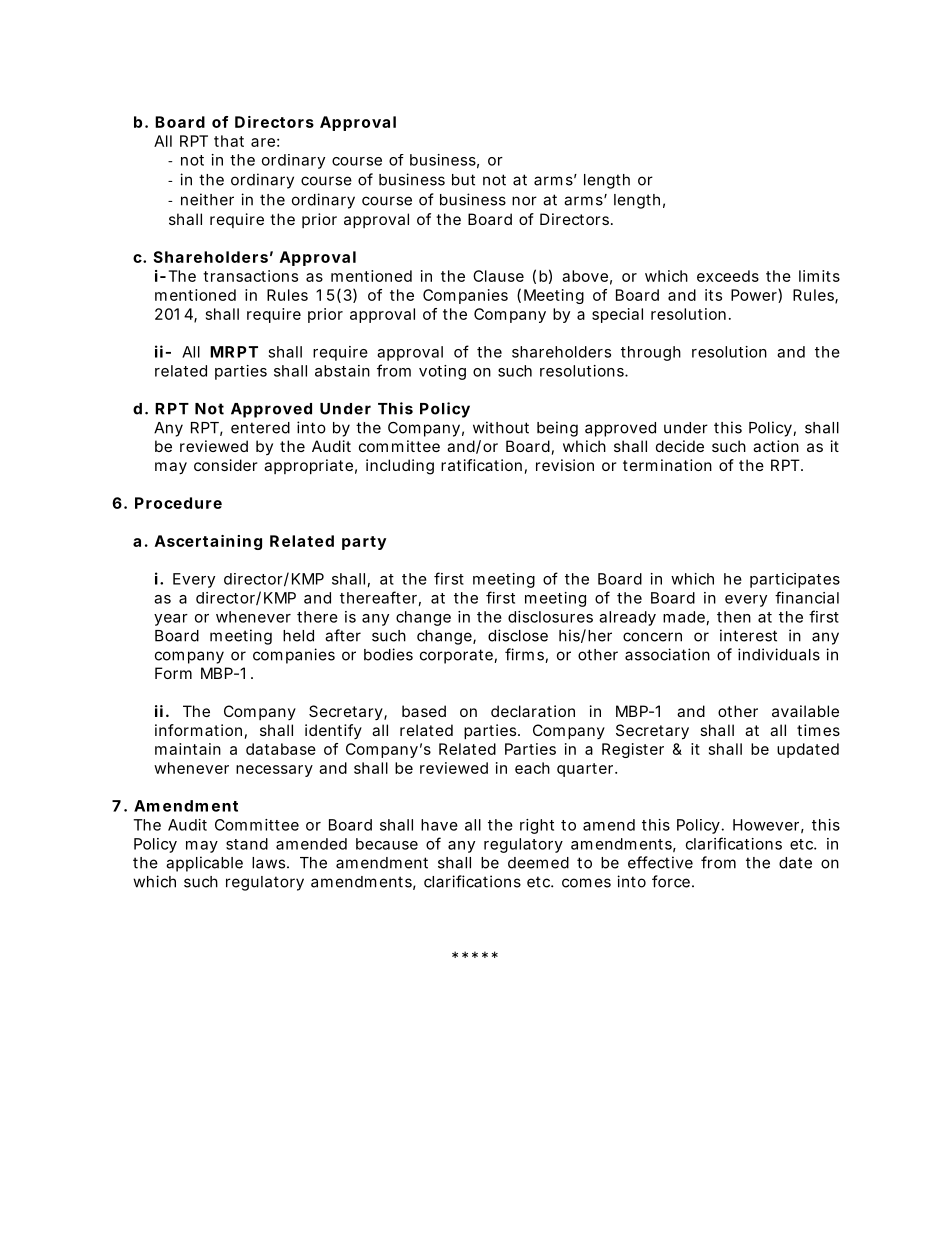 This screenshot has width=952, height=1233. Describe the element at coordinates (538, 863) in the screenshot. I see `deemed` at that location.
